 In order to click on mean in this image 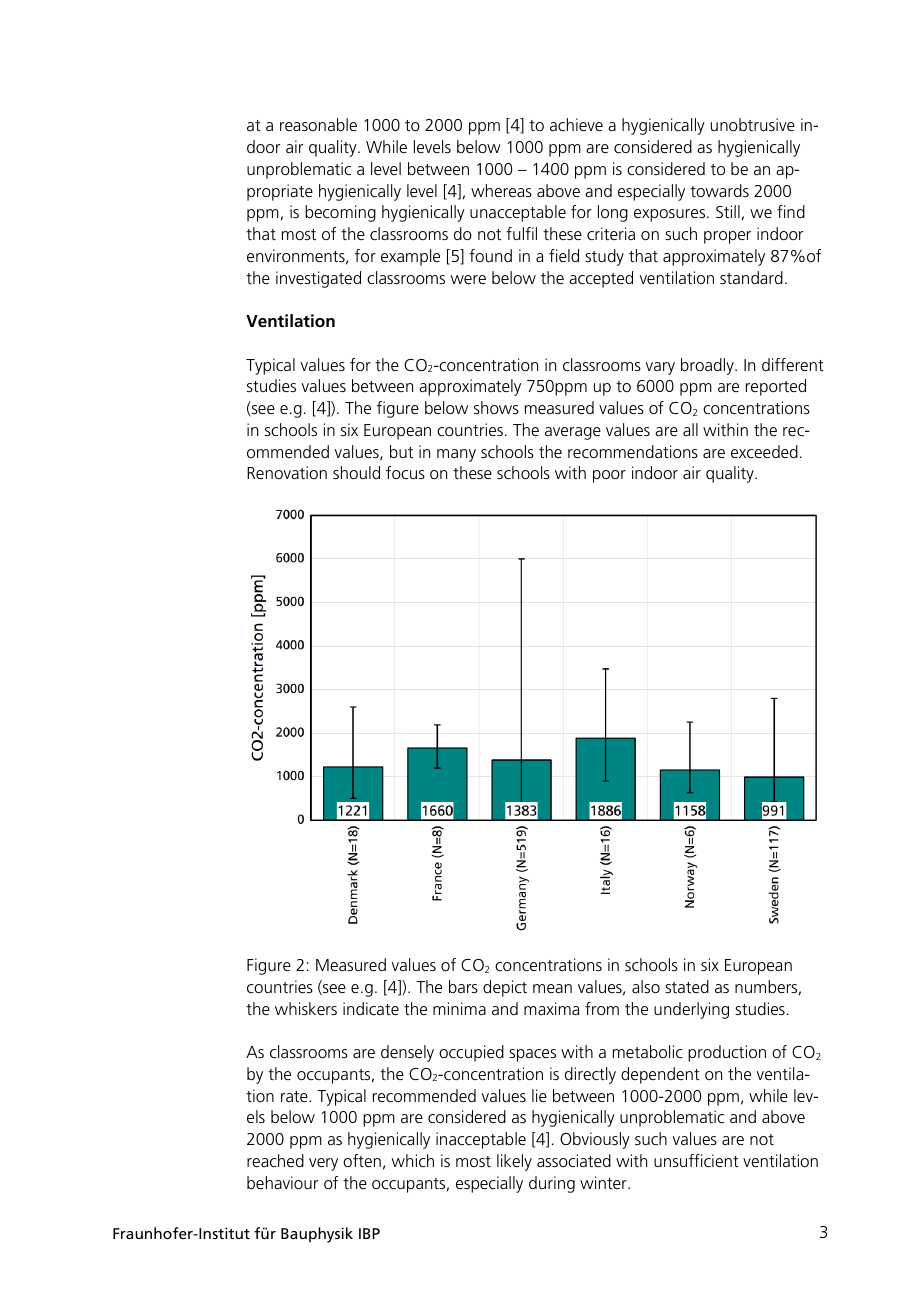, I will do `click(552, 988)`.
